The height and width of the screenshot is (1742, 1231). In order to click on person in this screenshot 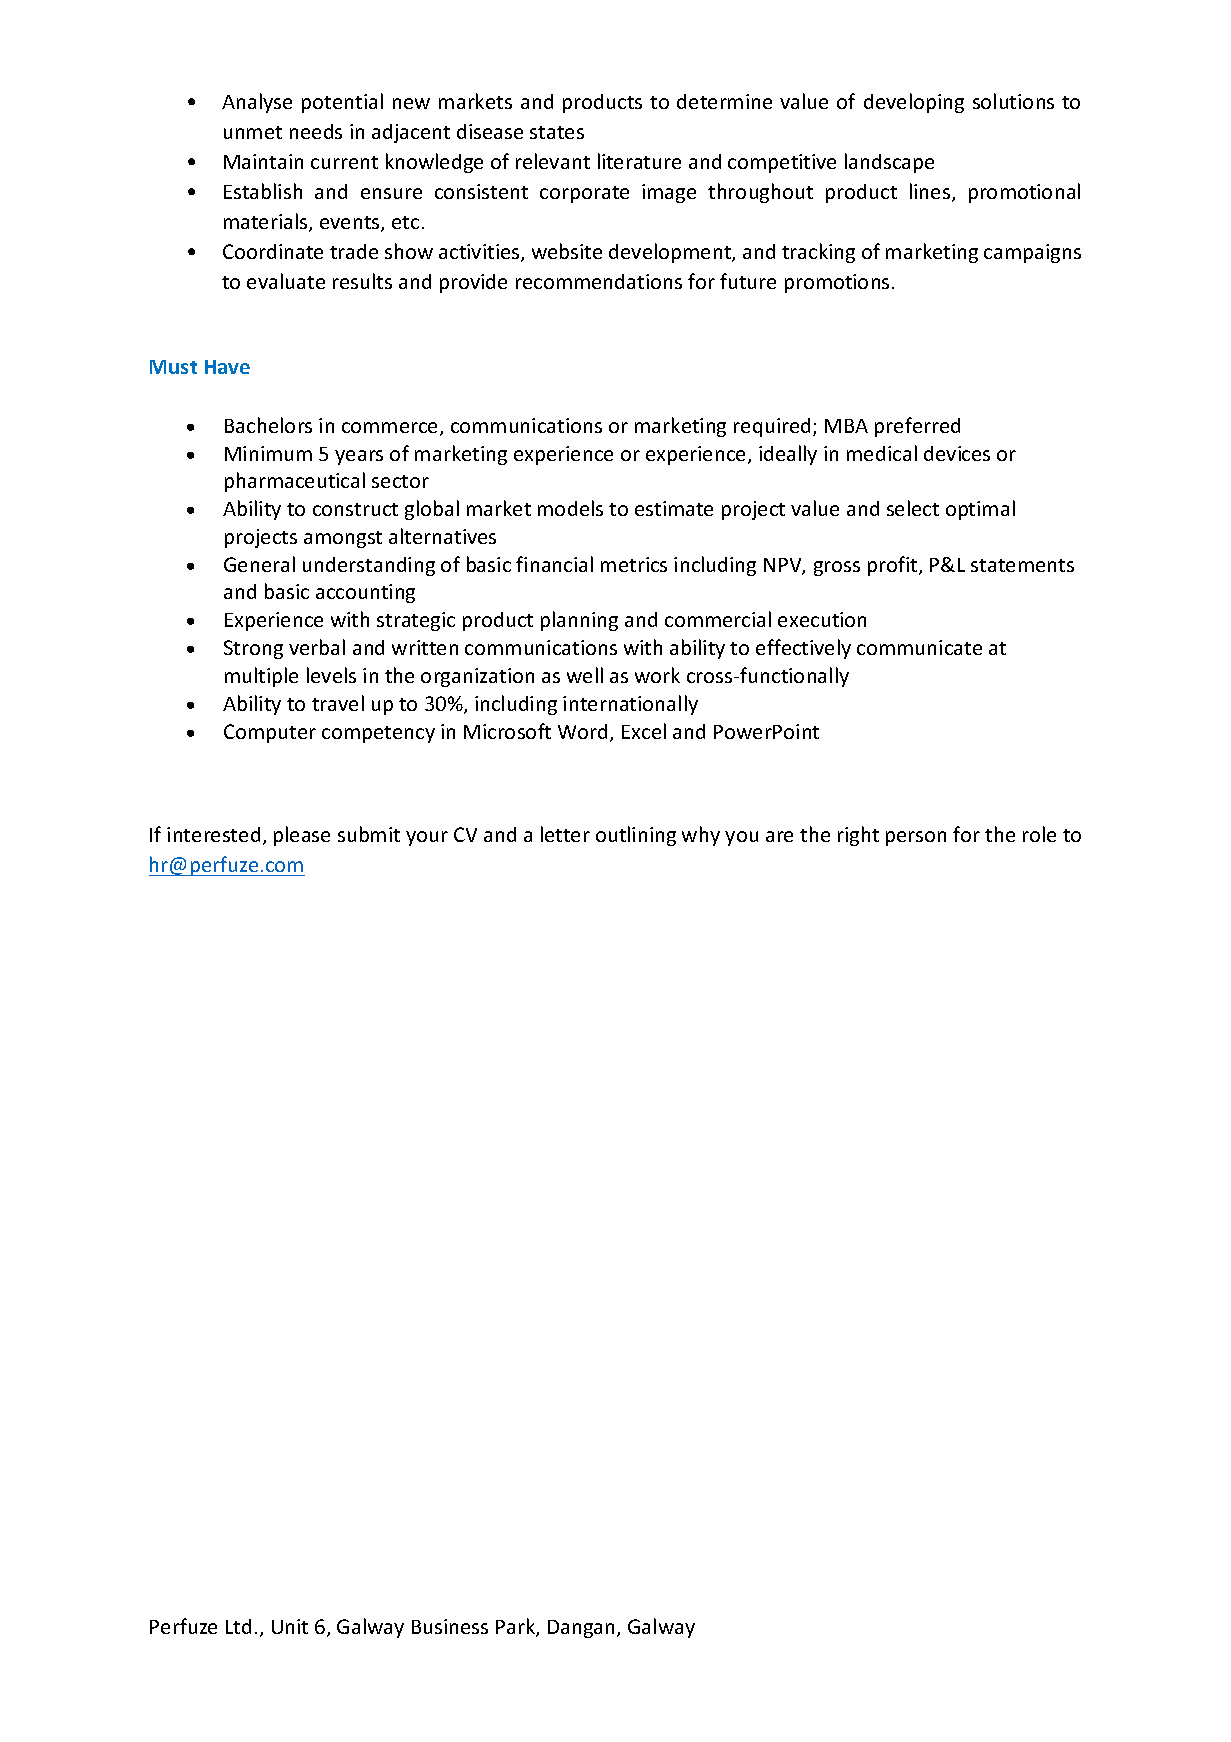, I will do `click(916, 838)`.
